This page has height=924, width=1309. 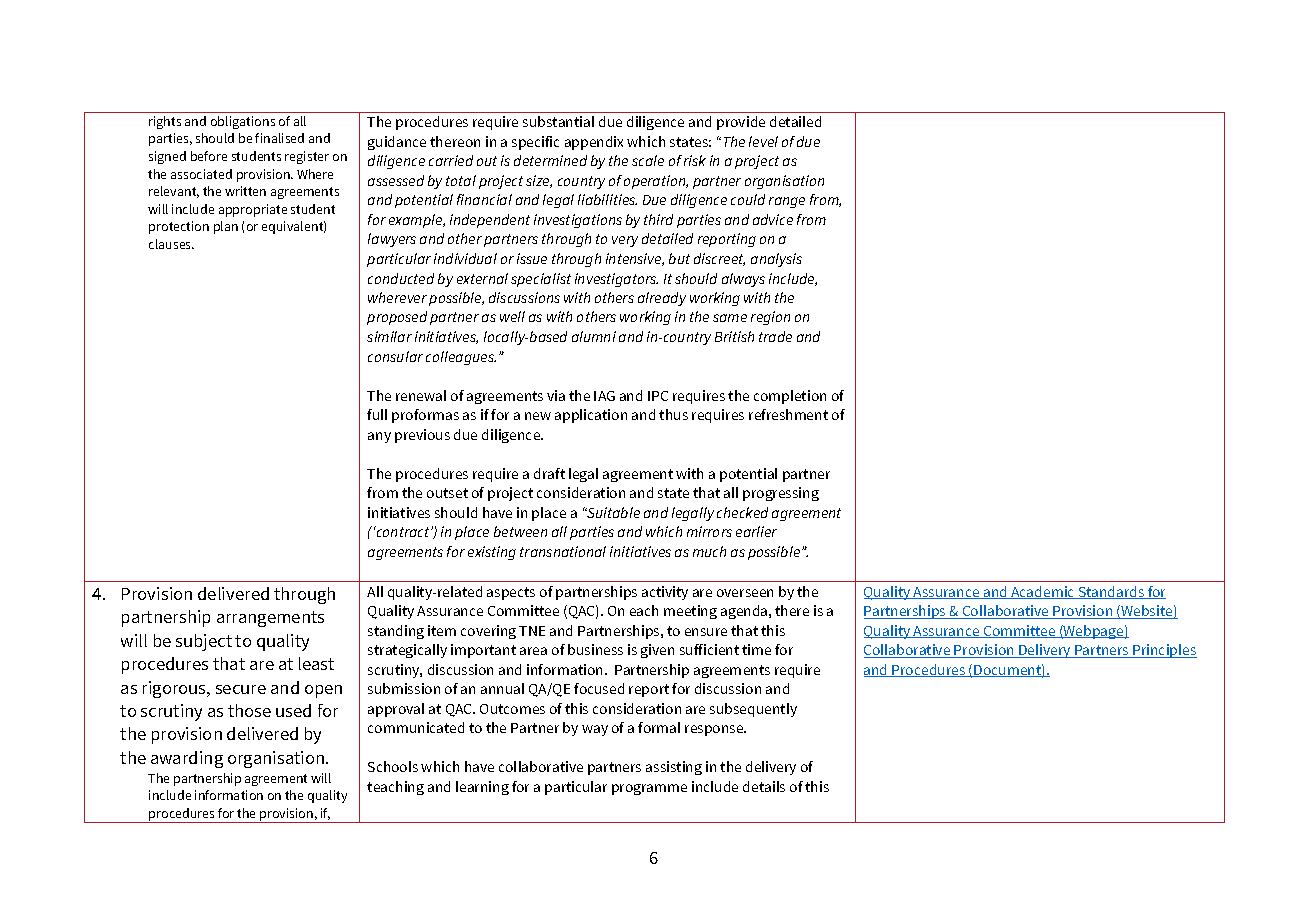 What do you see at coordinates (648, 160) in the page?
I see `scale` at bounding box center [648, 160].
